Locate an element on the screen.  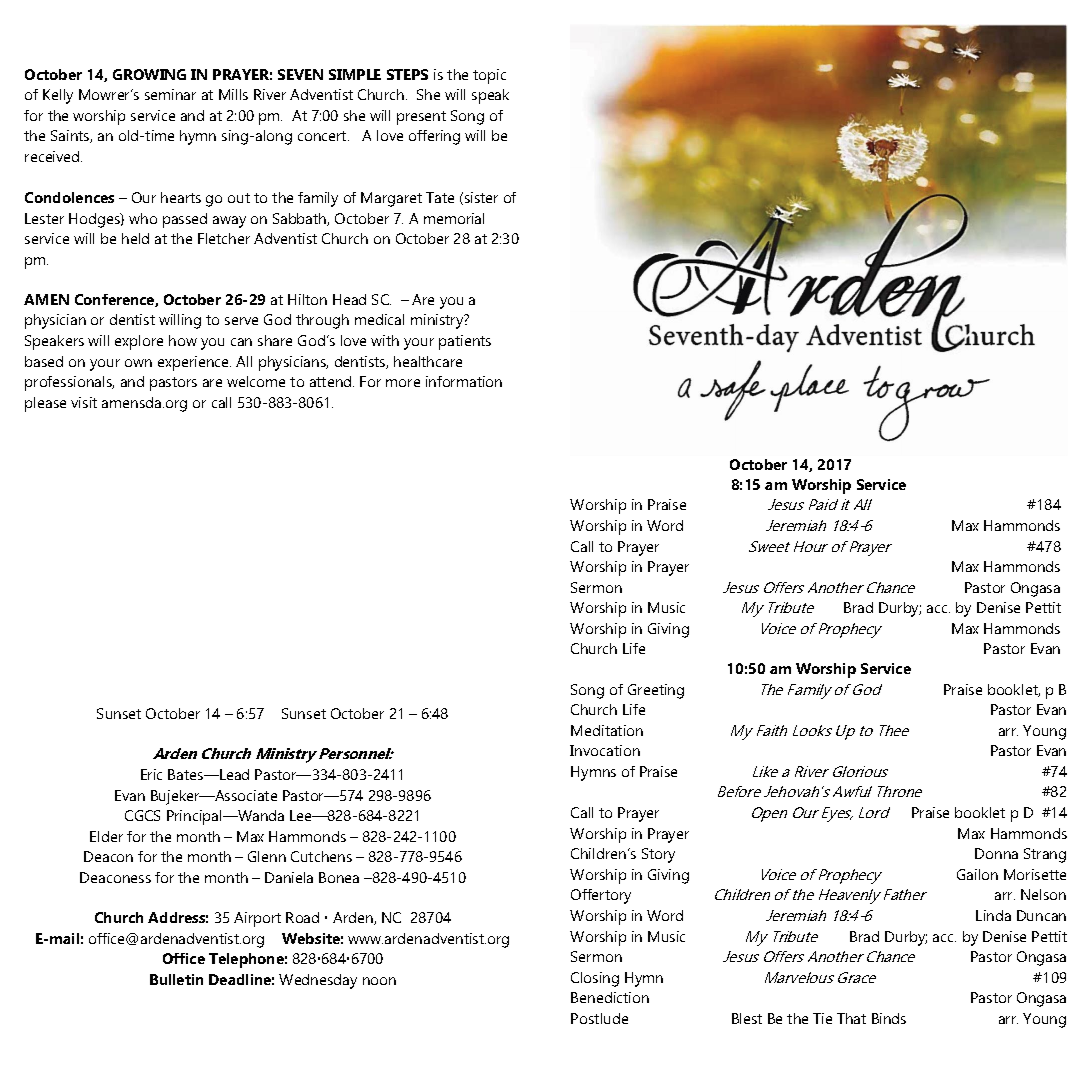
Invocation is located at coordinates (605, 750).
